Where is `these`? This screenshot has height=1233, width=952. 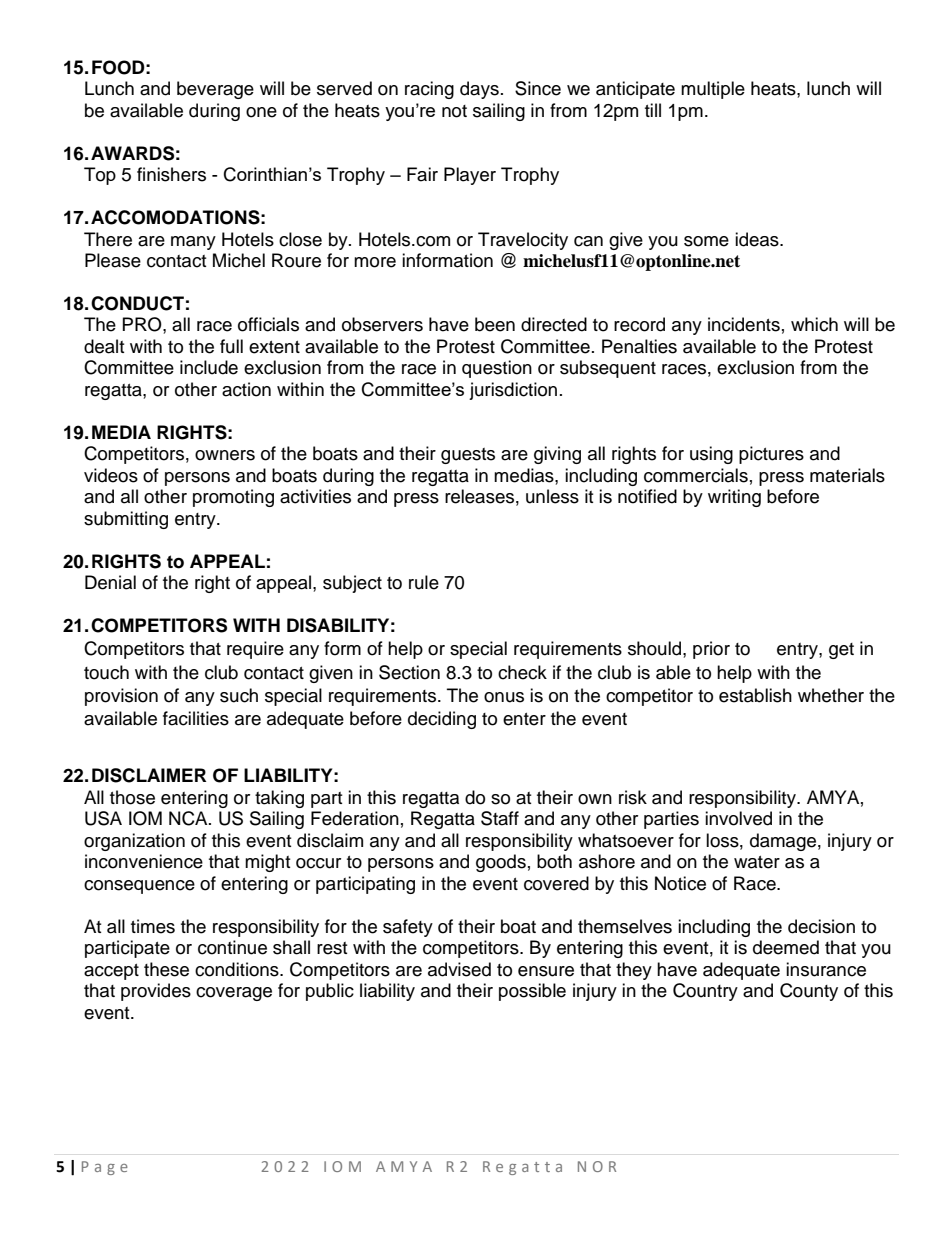
these is located at coordinates (166, 969).
